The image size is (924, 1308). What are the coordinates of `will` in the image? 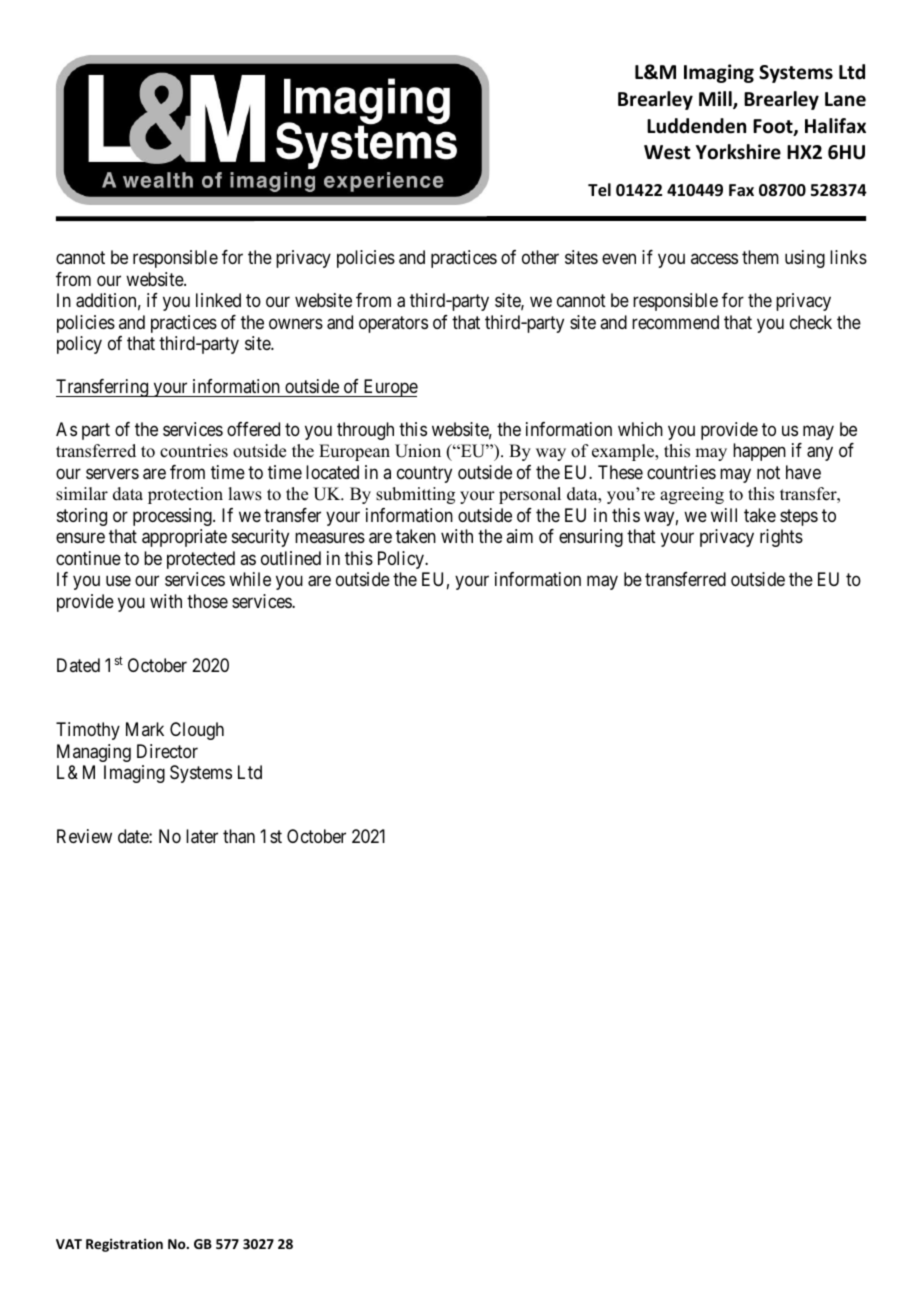 It's located at (724, 515).
